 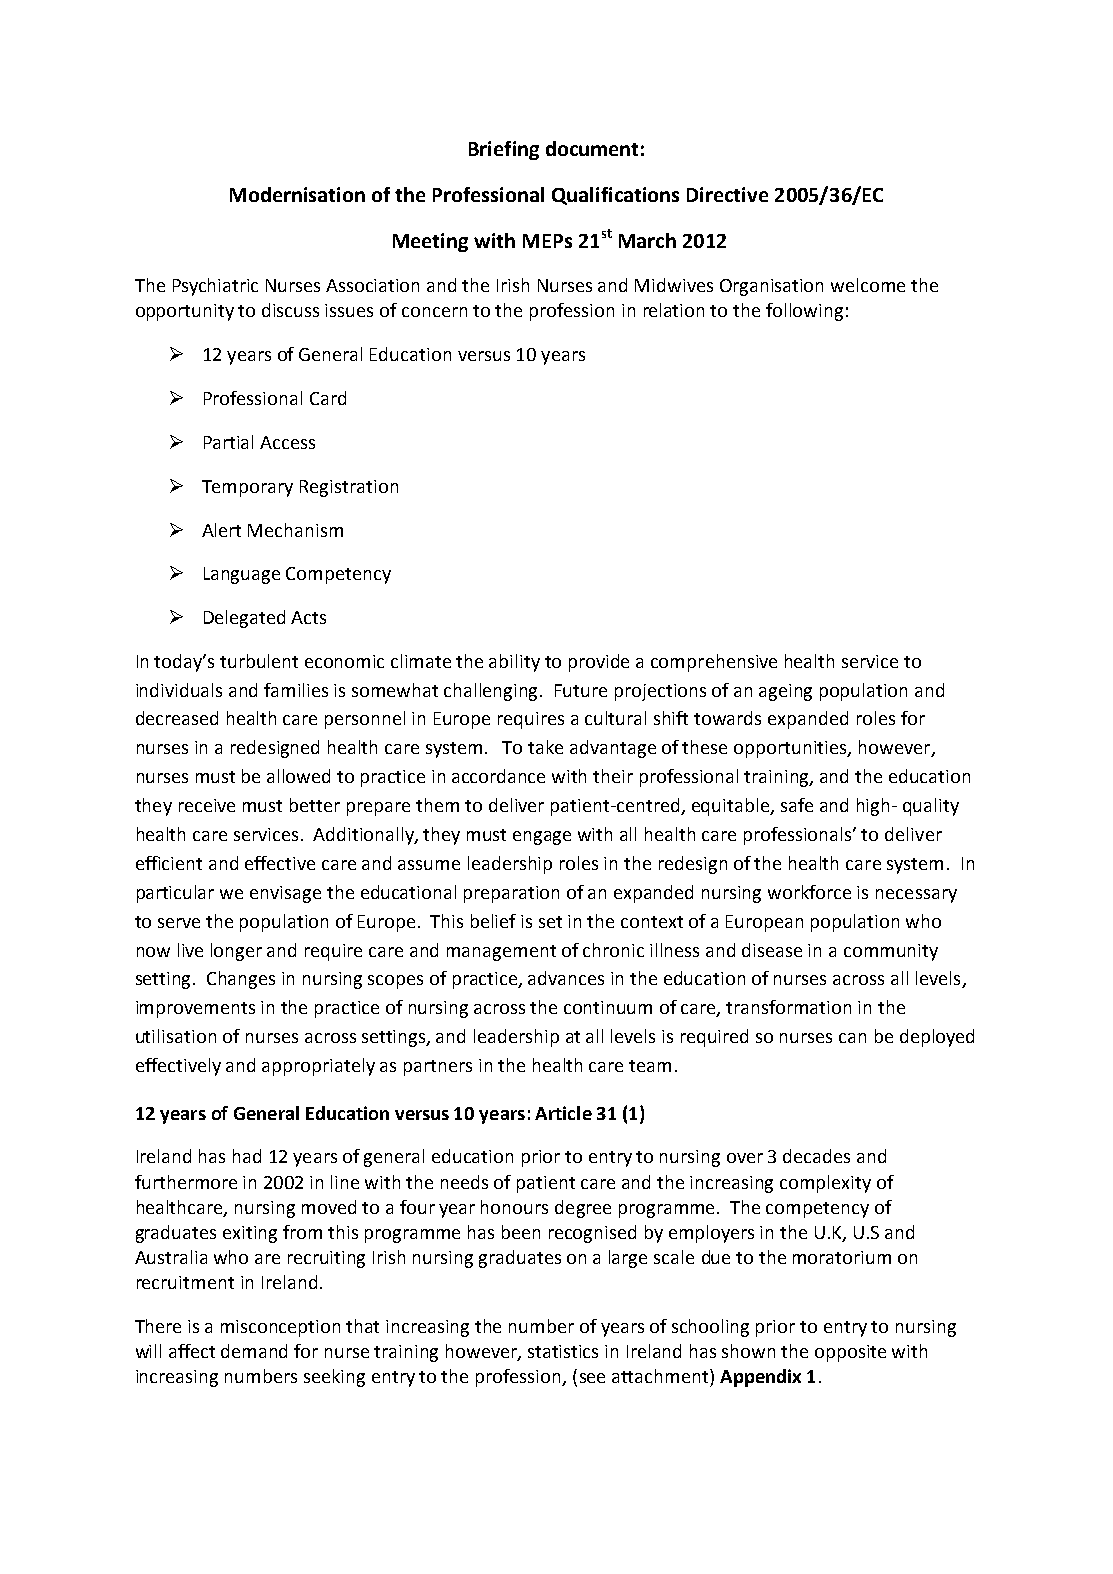 What do you see at coordinates (785, 692) in the screenshot?
I see `ageing` at bounding box center [785, 692].
